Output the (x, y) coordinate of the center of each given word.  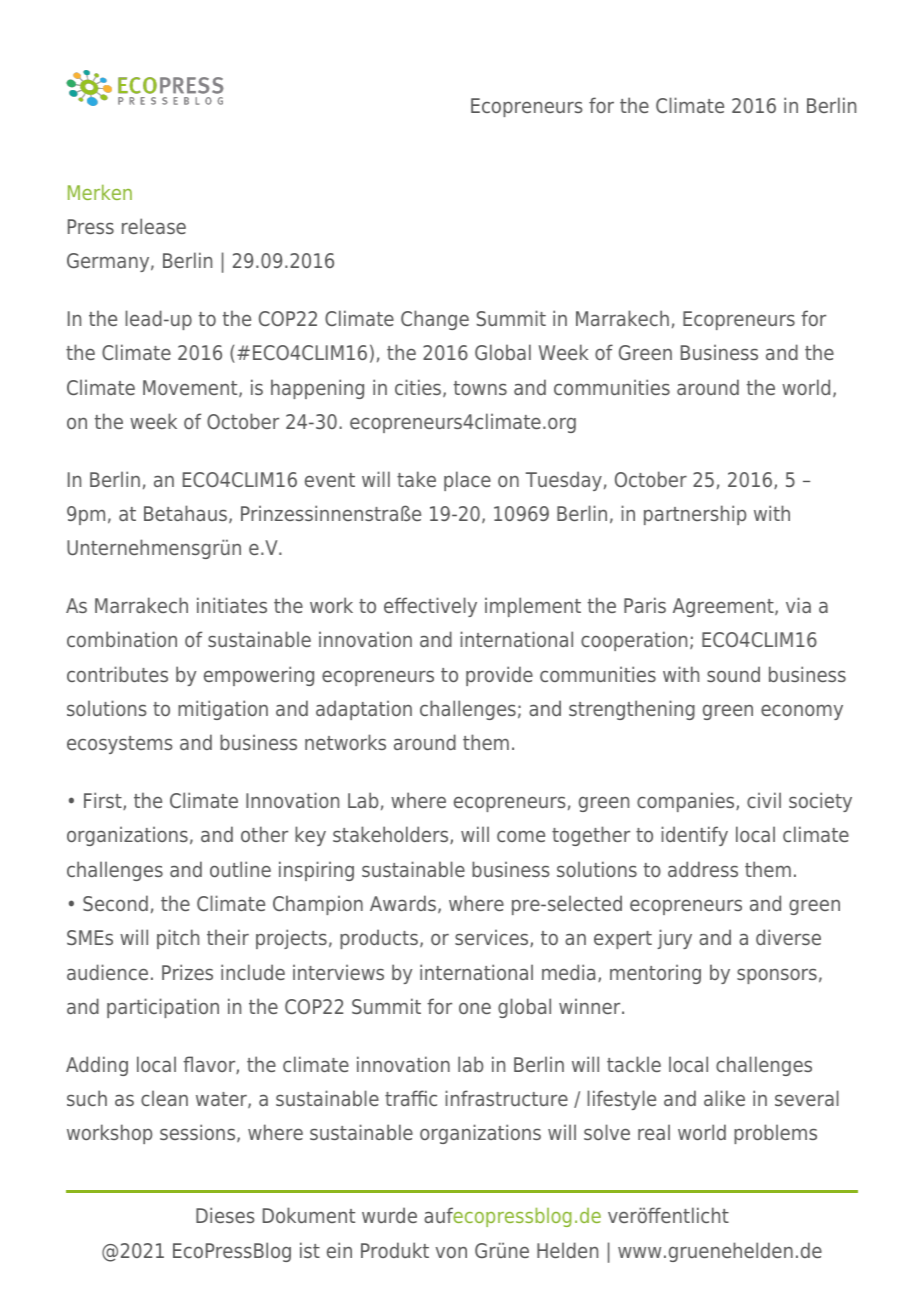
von (451, 1252)
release (154, 226)
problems (775, 1134)
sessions (199, 1133)
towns (480, 388)
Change (435, 320)
